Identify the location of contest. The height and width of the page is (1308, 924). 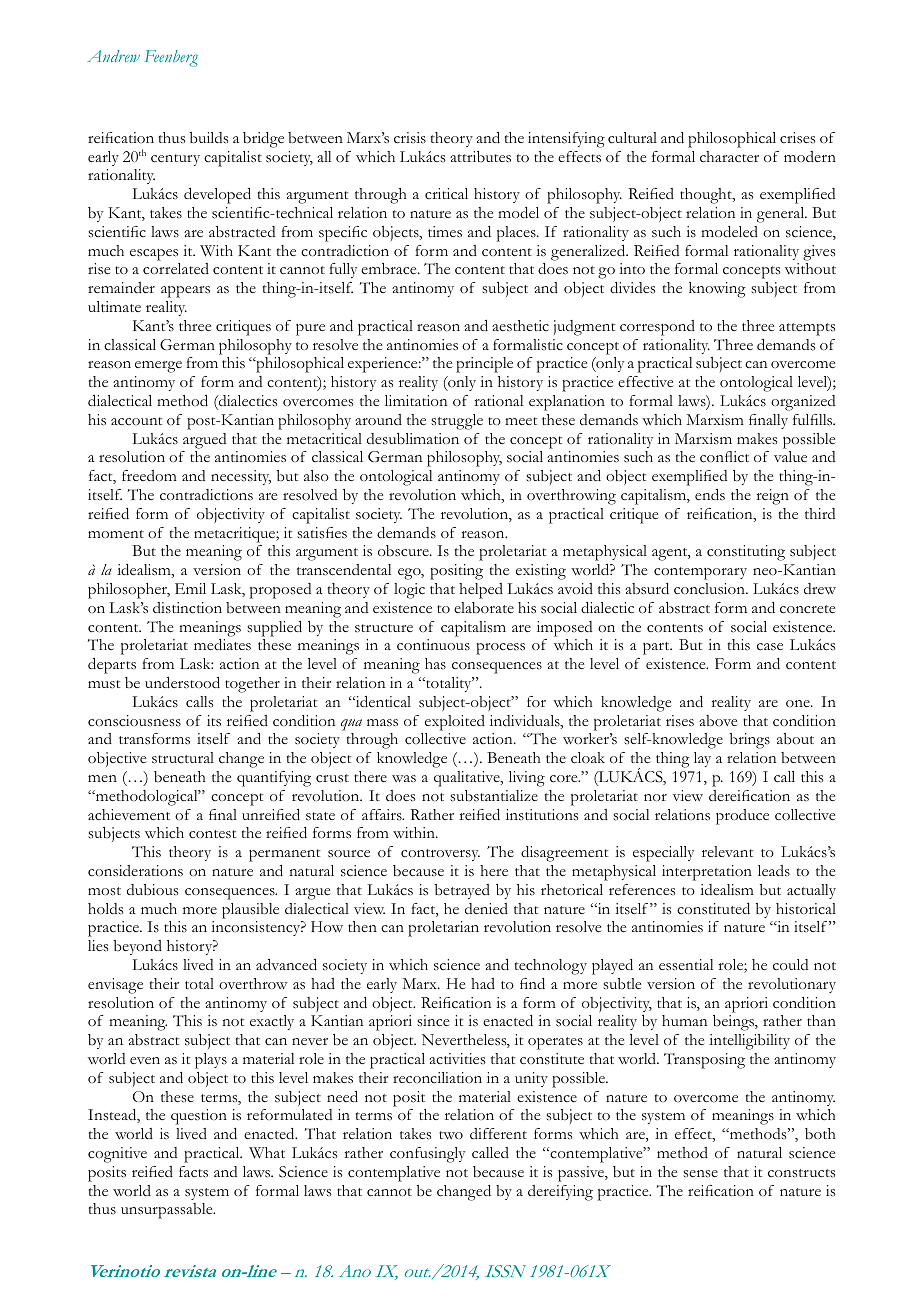
(212, 834).
